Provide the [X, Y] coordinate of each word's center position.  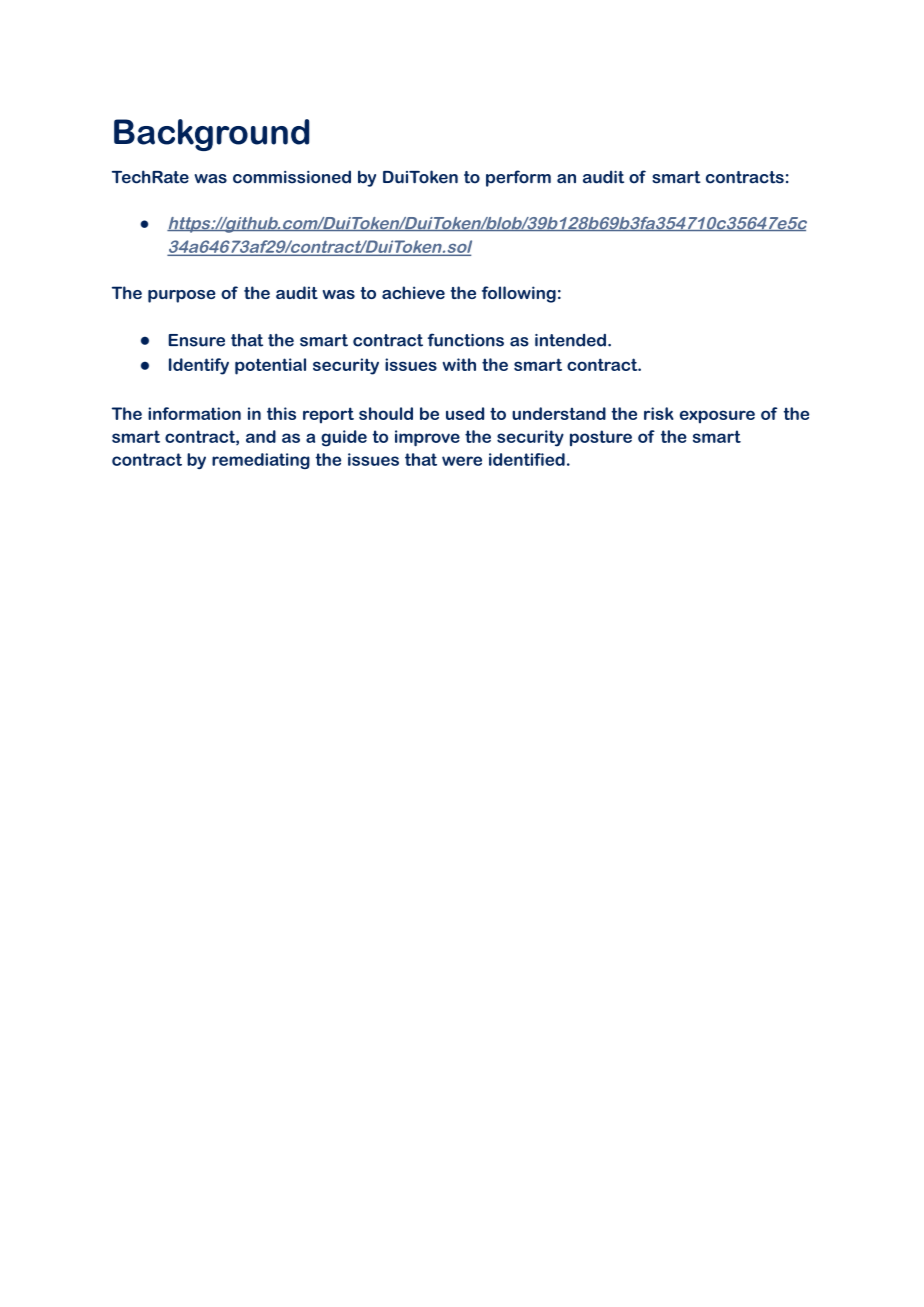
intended [570, 340]
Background [211, 135]
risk [659, 413]
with [459, 364]
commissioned [292, 177]
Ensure [197, 340]
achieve [413, 292]
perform [518, 178]
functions [466, 340]
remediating [261, 461]
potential [270, 366]
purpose [182, 296]
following [519, 294]
